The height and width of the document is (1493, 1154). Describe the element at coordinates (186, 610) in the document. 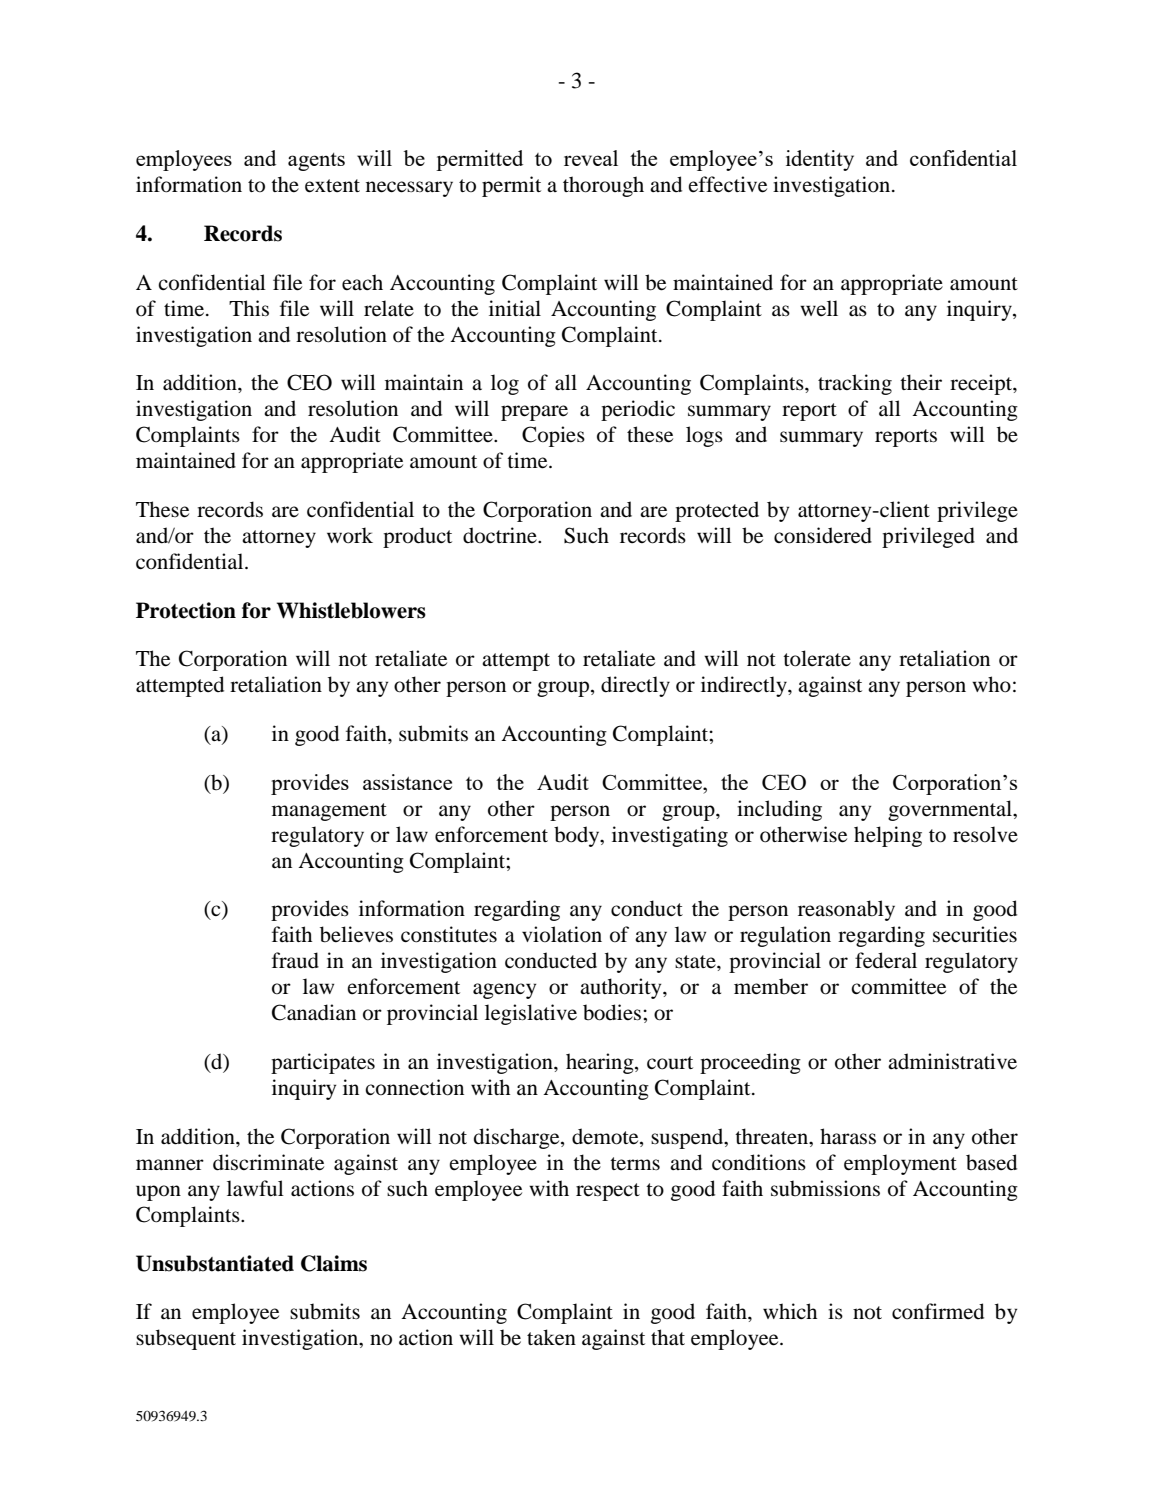

I see `Protection` at that location.
